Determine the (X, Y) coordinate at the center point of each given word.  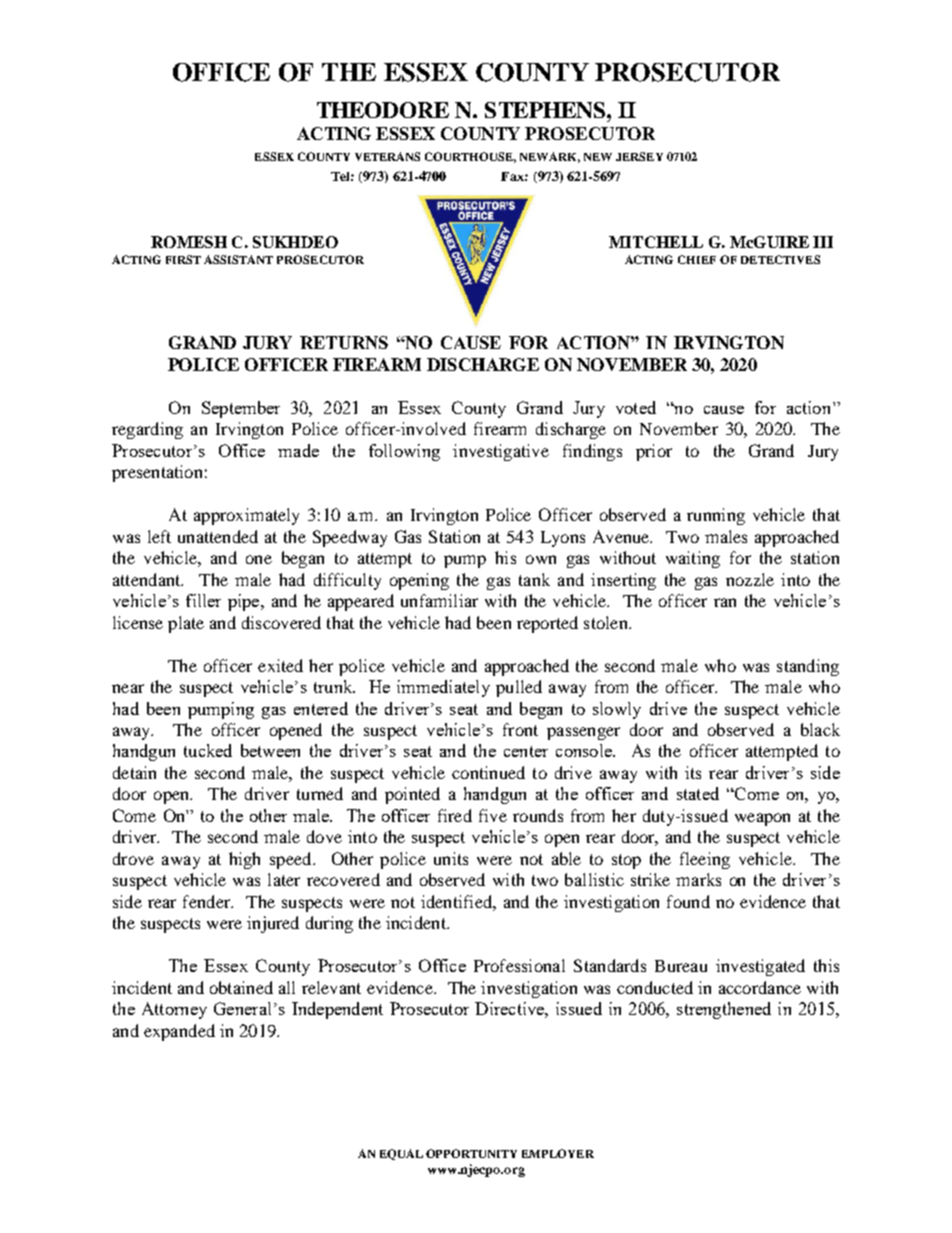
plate (186, 624)
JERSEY (639, 156)
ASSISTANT (238, 259)
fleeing (705, 860)
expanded (179, 1032)
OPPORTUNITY (471, 1153)
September (241, 409)
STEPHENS (546, 110)
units (451, 858)
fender (208, 901)
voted (636, 407)
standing (808, 667)
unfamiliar (439, 600)
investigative (501, 452)
